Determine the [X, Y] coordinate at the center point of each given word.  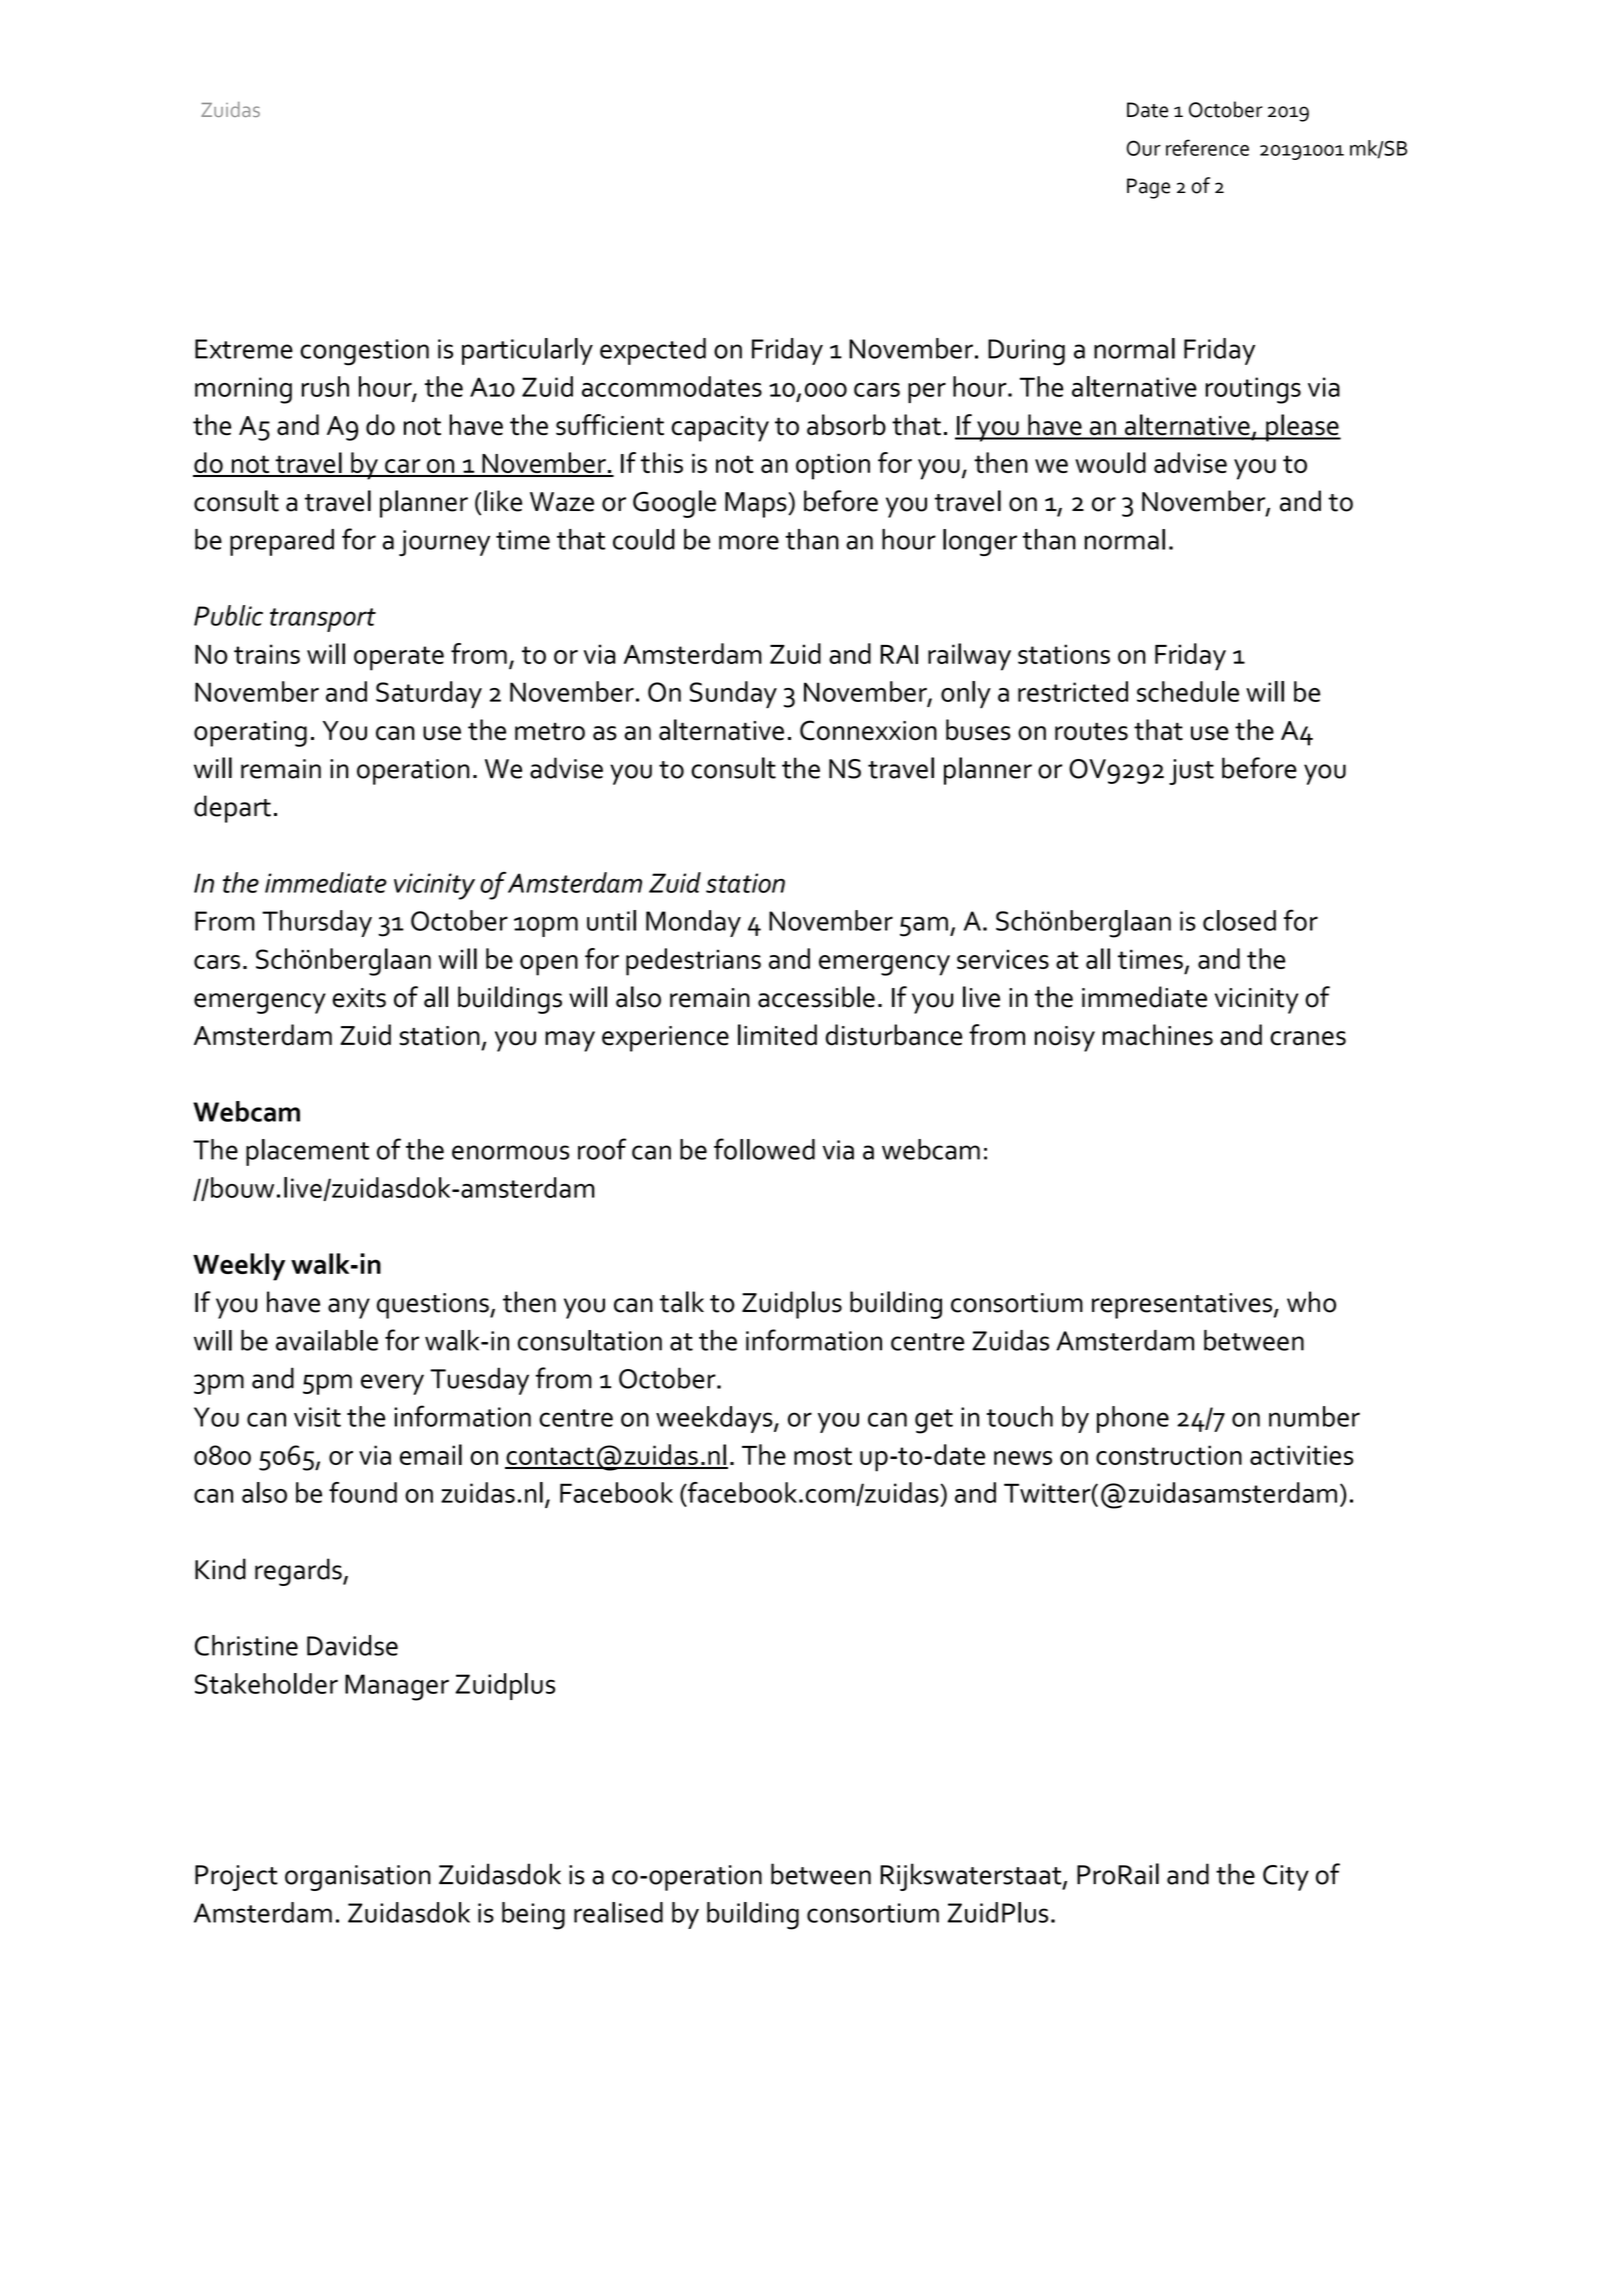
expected [653, 351]
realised [618, 1912]
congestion [364, 352]
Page [1148, 188]
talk [682, 1302]
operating [250, 734]
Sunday [733, 694]
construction [1169, 1455]
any [349, 1308]
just [1191, 772]
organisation [358, 1878]
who [1311, 1302]
